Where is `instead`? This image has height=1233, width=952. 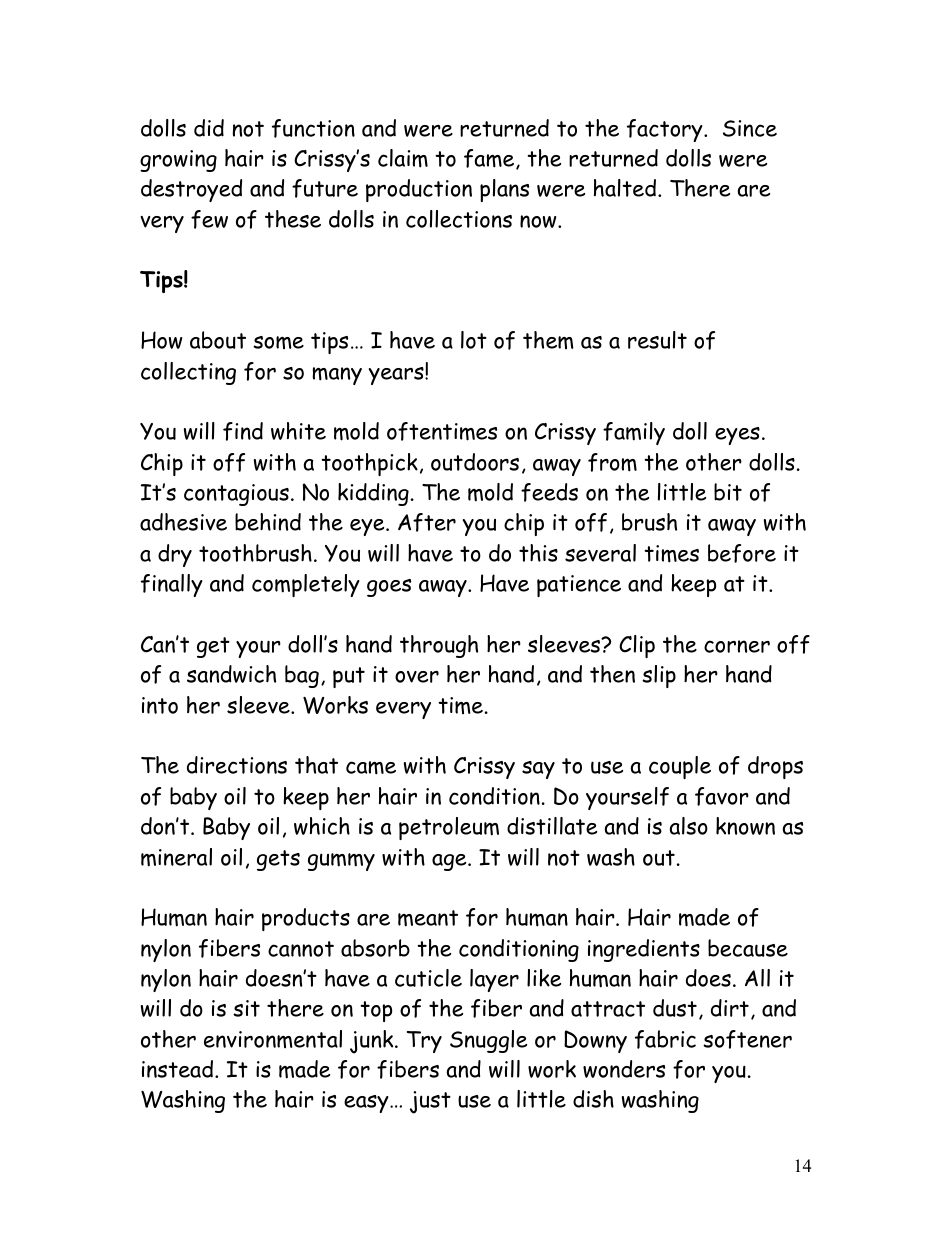 instead is located at coordinates (179, 1069).
